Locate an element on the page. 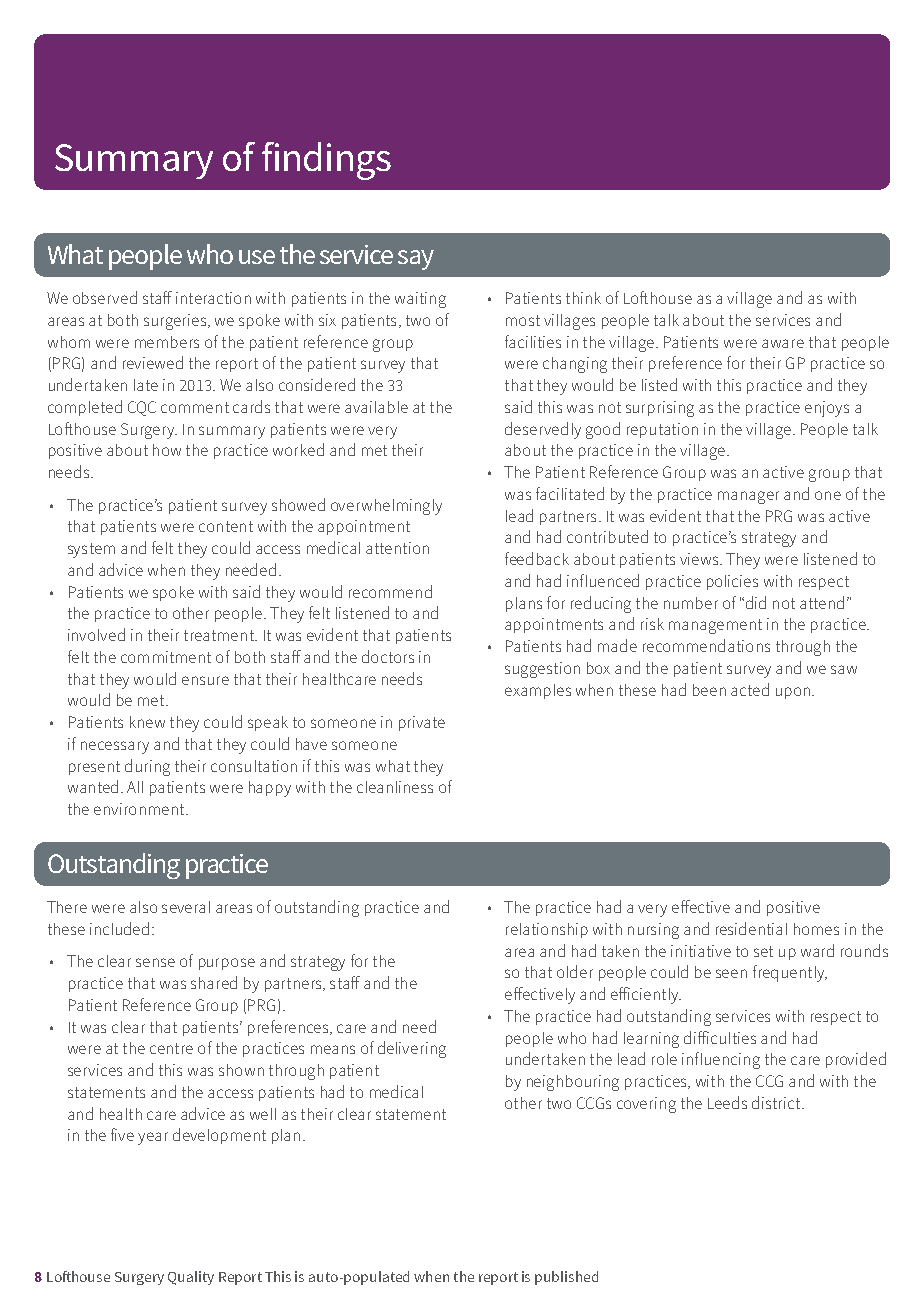  aware is located at coordinates (783, 343).
